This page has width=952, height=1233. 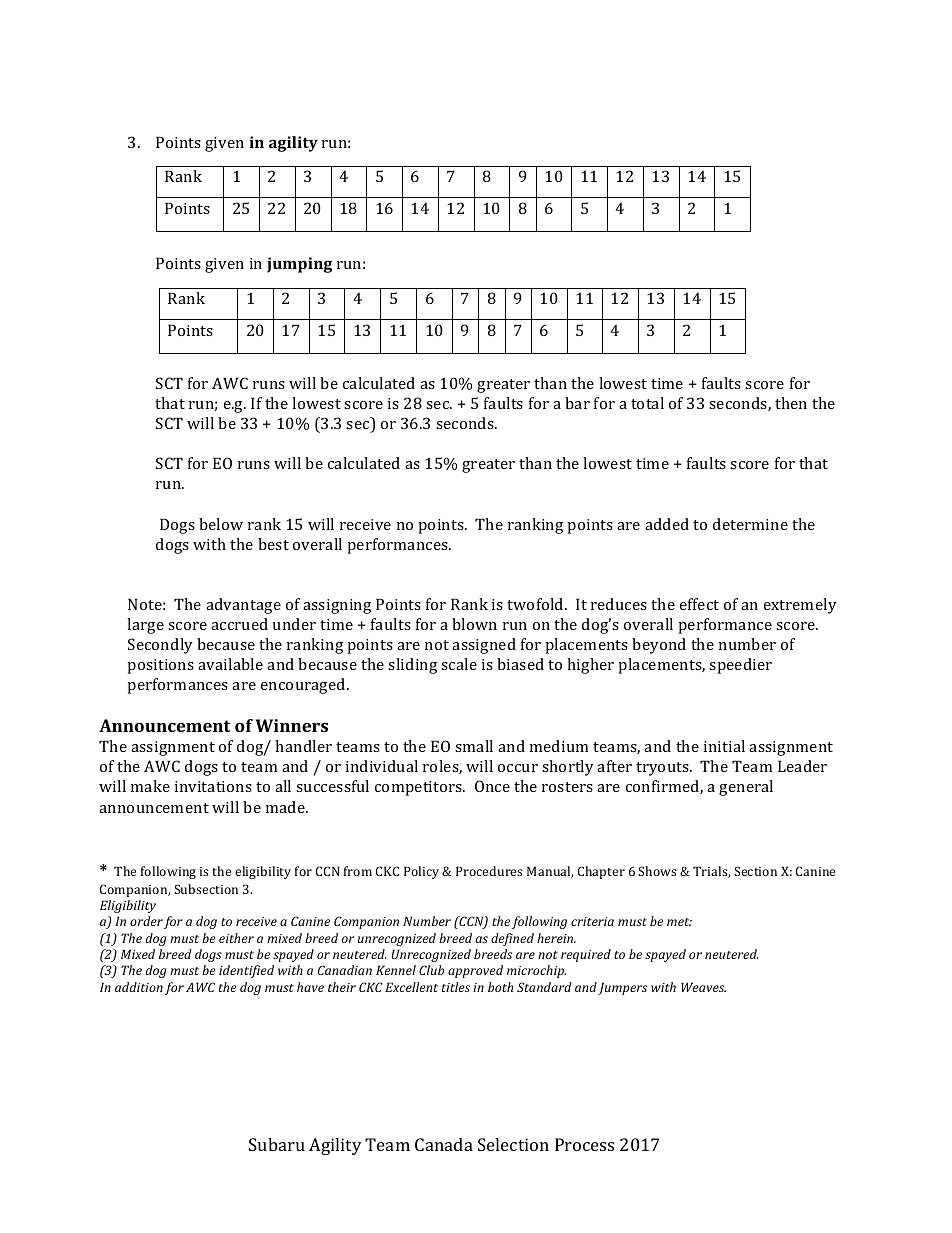 What do you see at coordinates (699, 604) in the page?
I see `effect` at bounding box center [699, 604].
